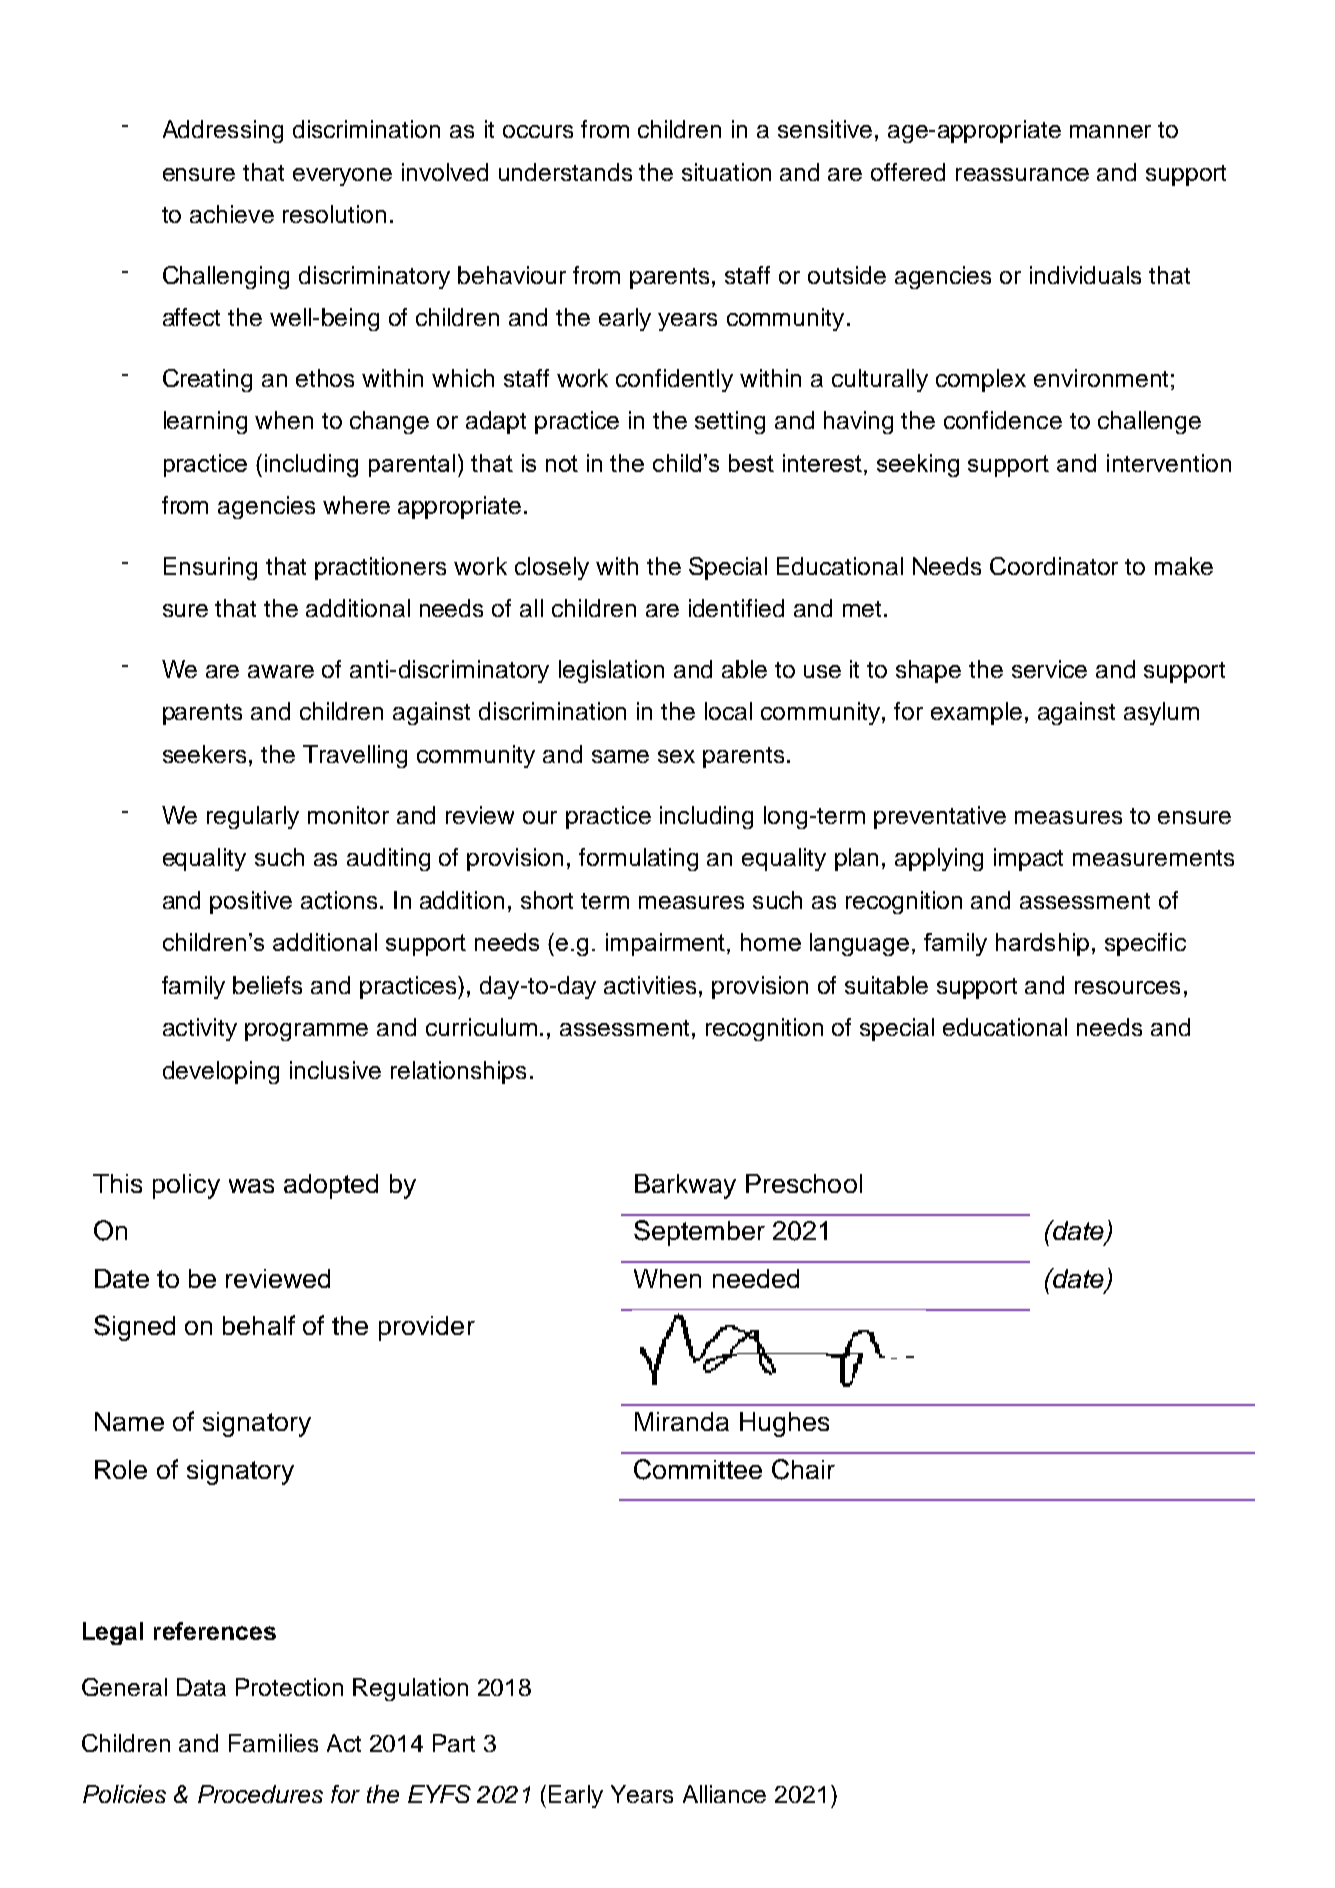 The height and width of the screenshot is (1888, 1335). Describe the element at coordinates (1042, 944) in the screenshot. I see `hardship` at that location.
